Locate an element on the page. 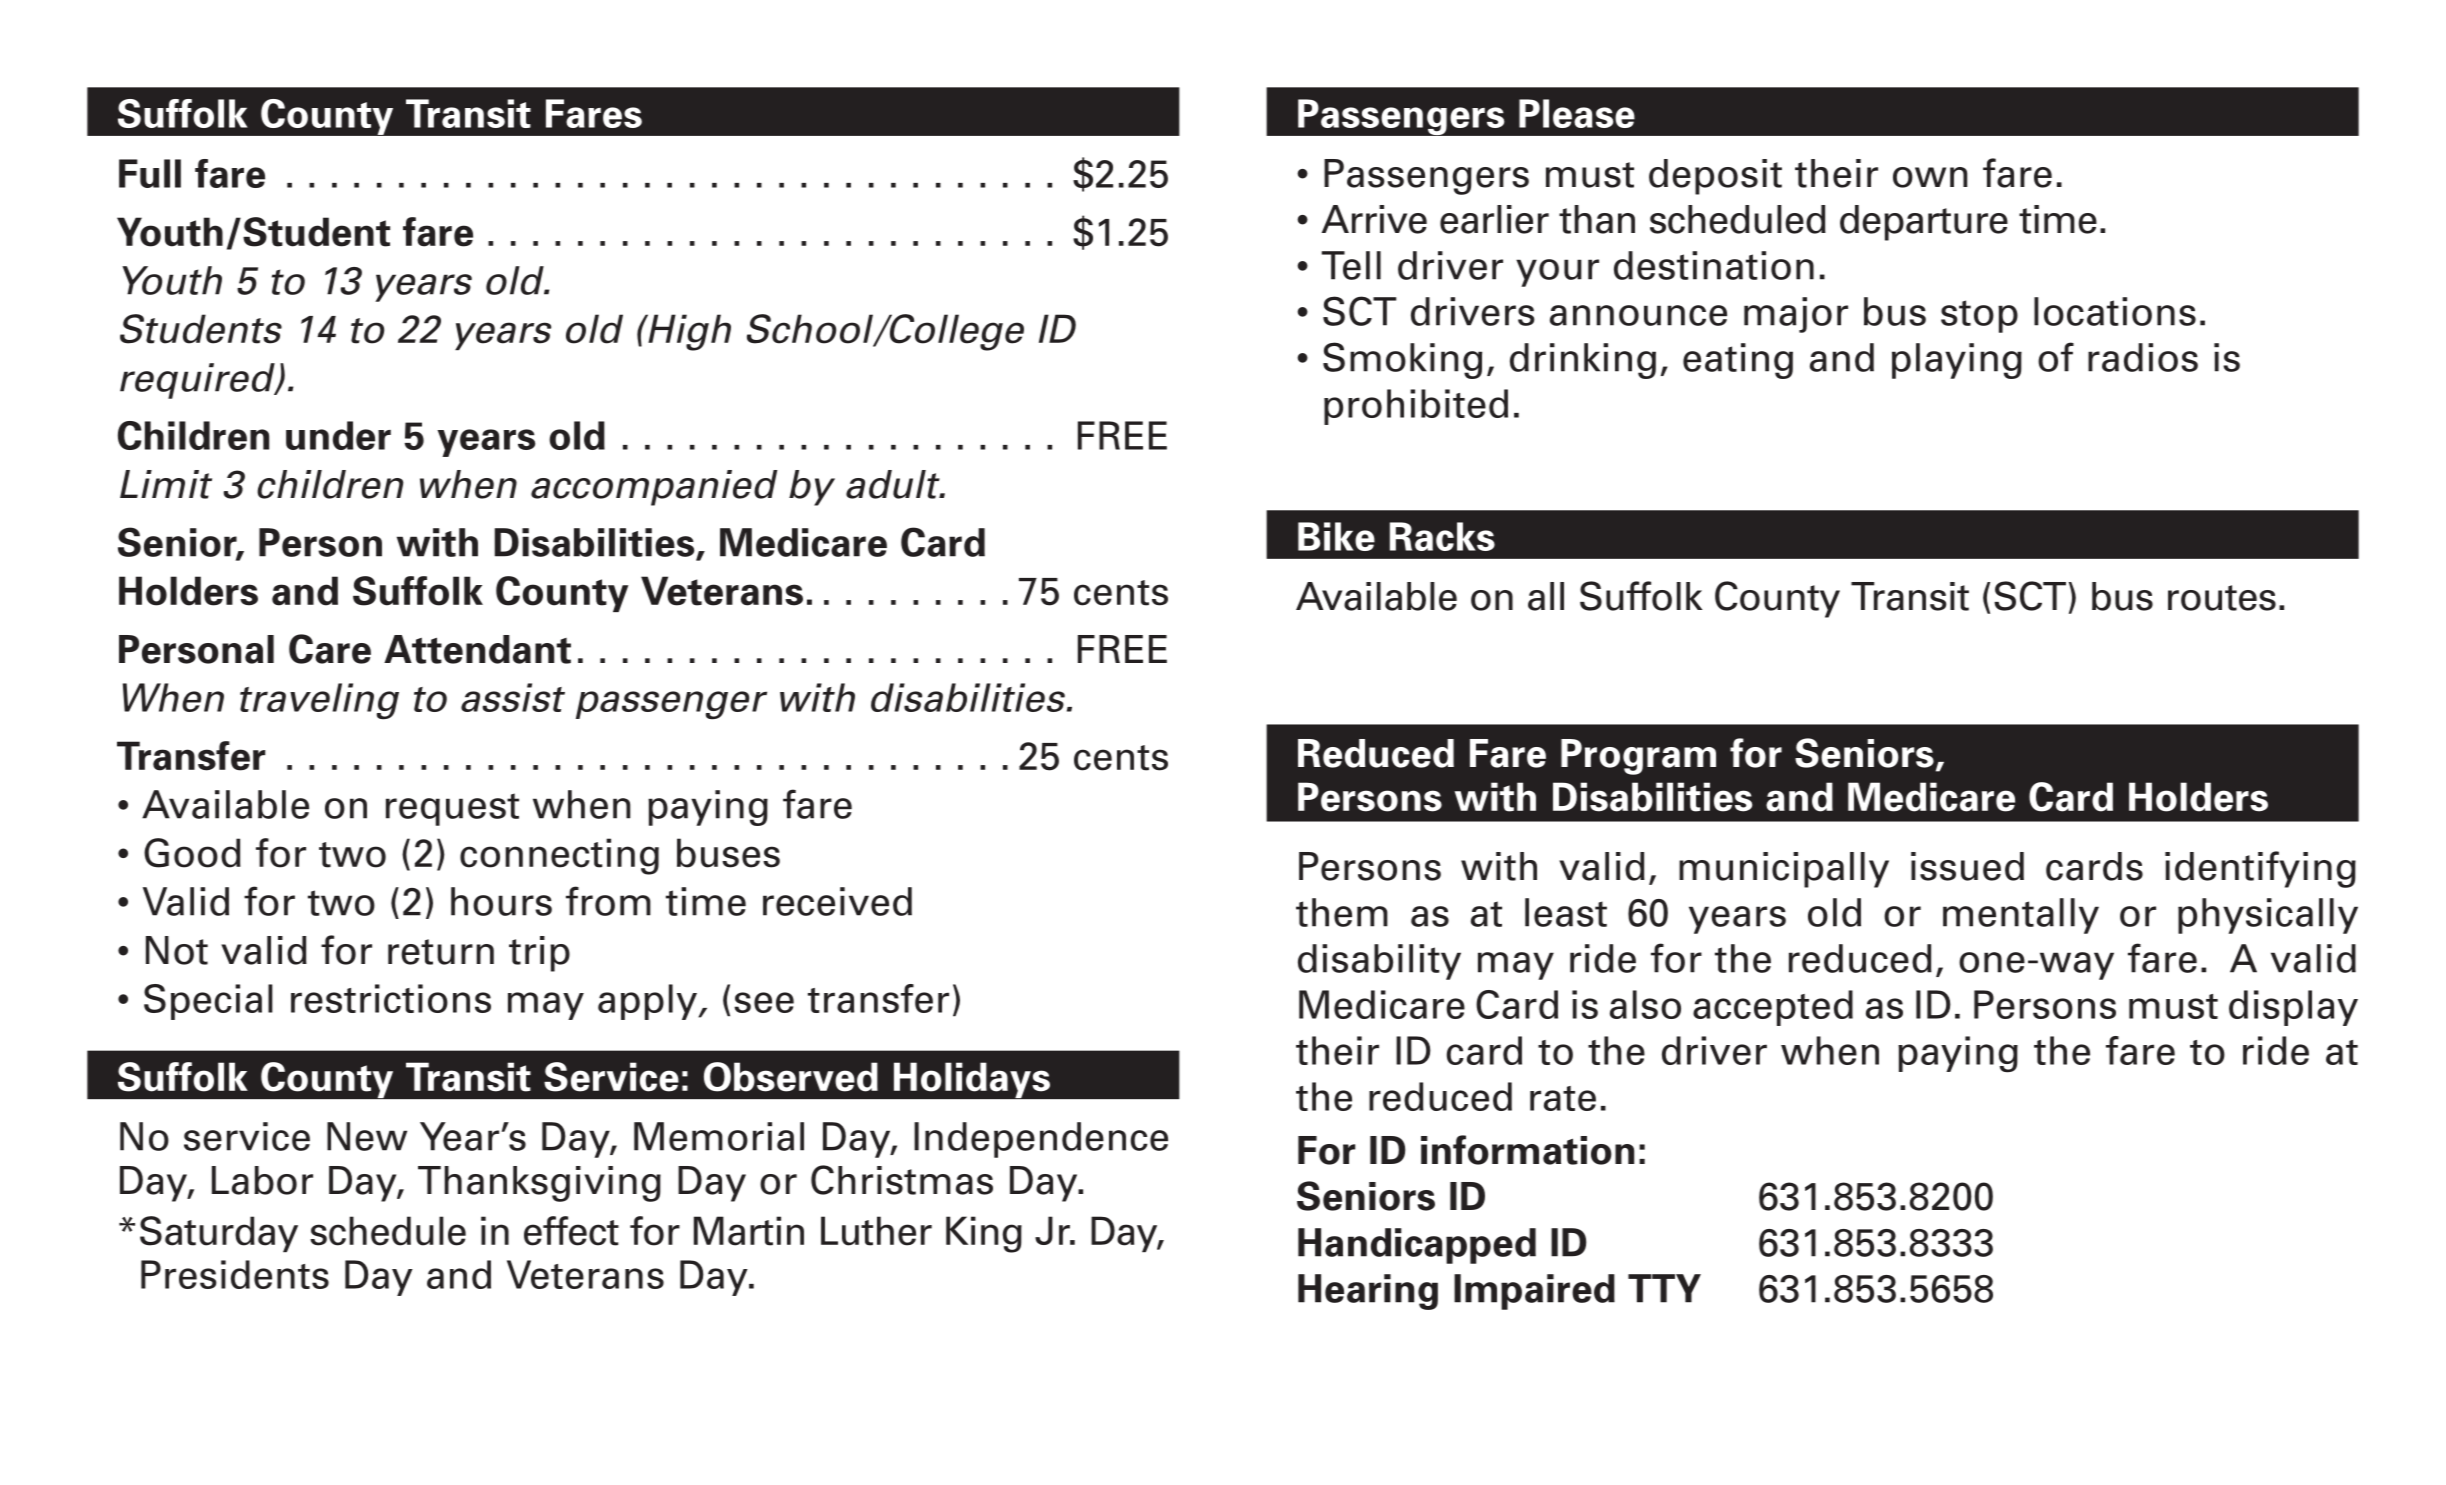  Limit is located at coordinates (166, 484).
